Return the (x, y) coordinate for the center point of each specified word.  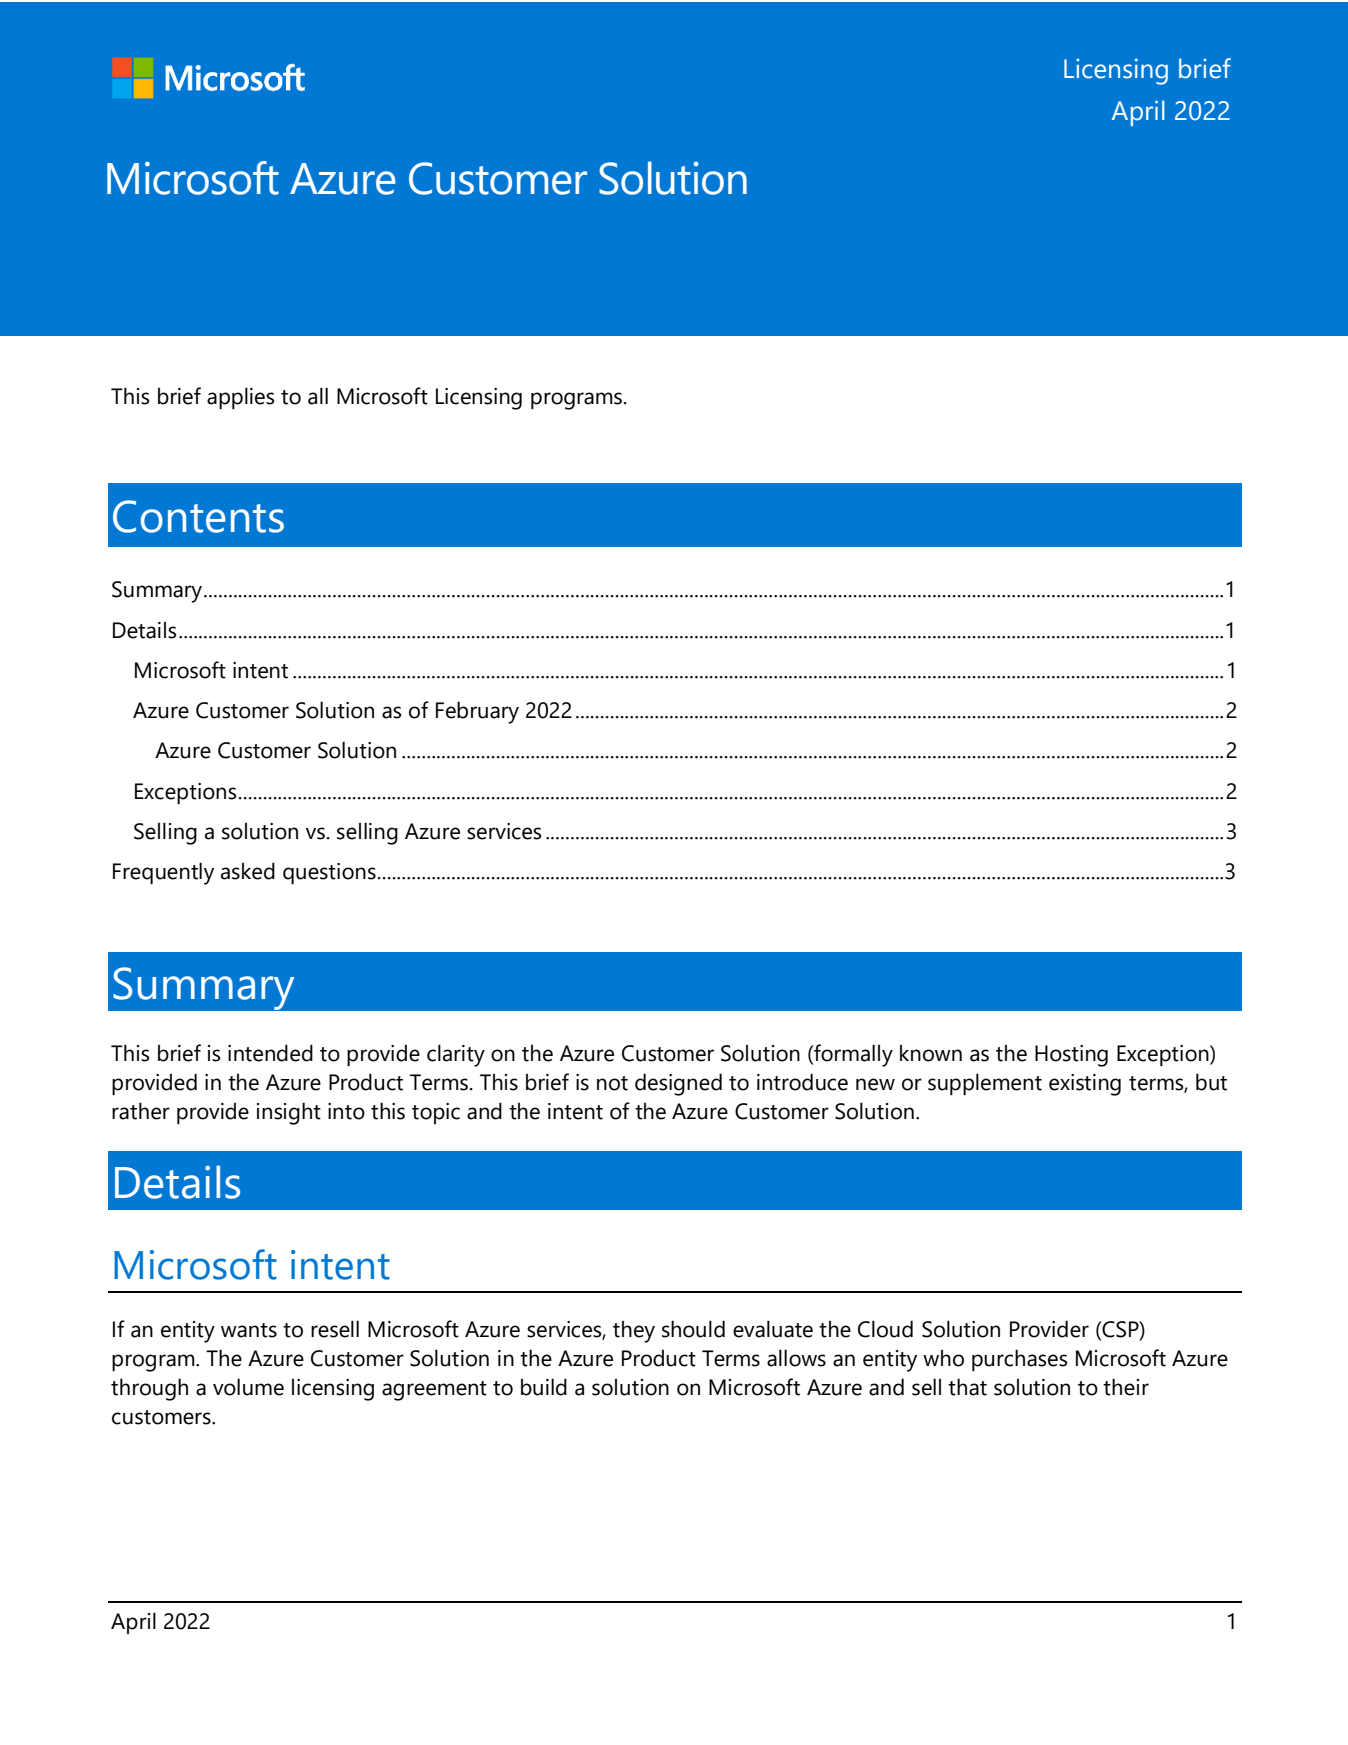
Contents (198, 516)
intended (270, 1053)
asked (248, 871)
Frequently (163, 873)
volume (248, 1387)
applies (240, 398)
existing (1085, 1085)
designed (678, 1084)
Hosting (1071, 1056)
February (477, 712)
